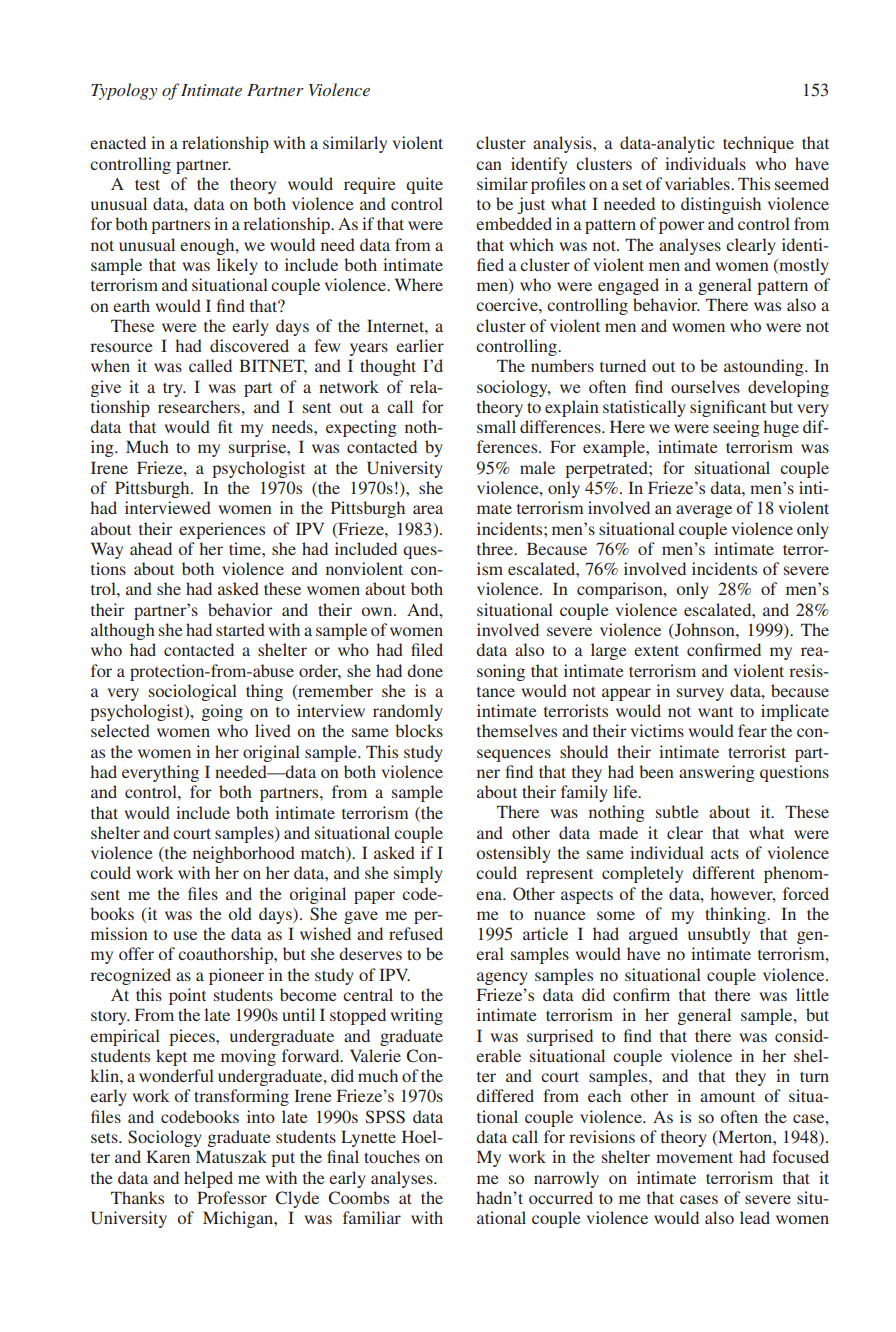 Image resolution: width=896 pixels, height=1332 pixels. I want to click on quite, so click(424, 185).
